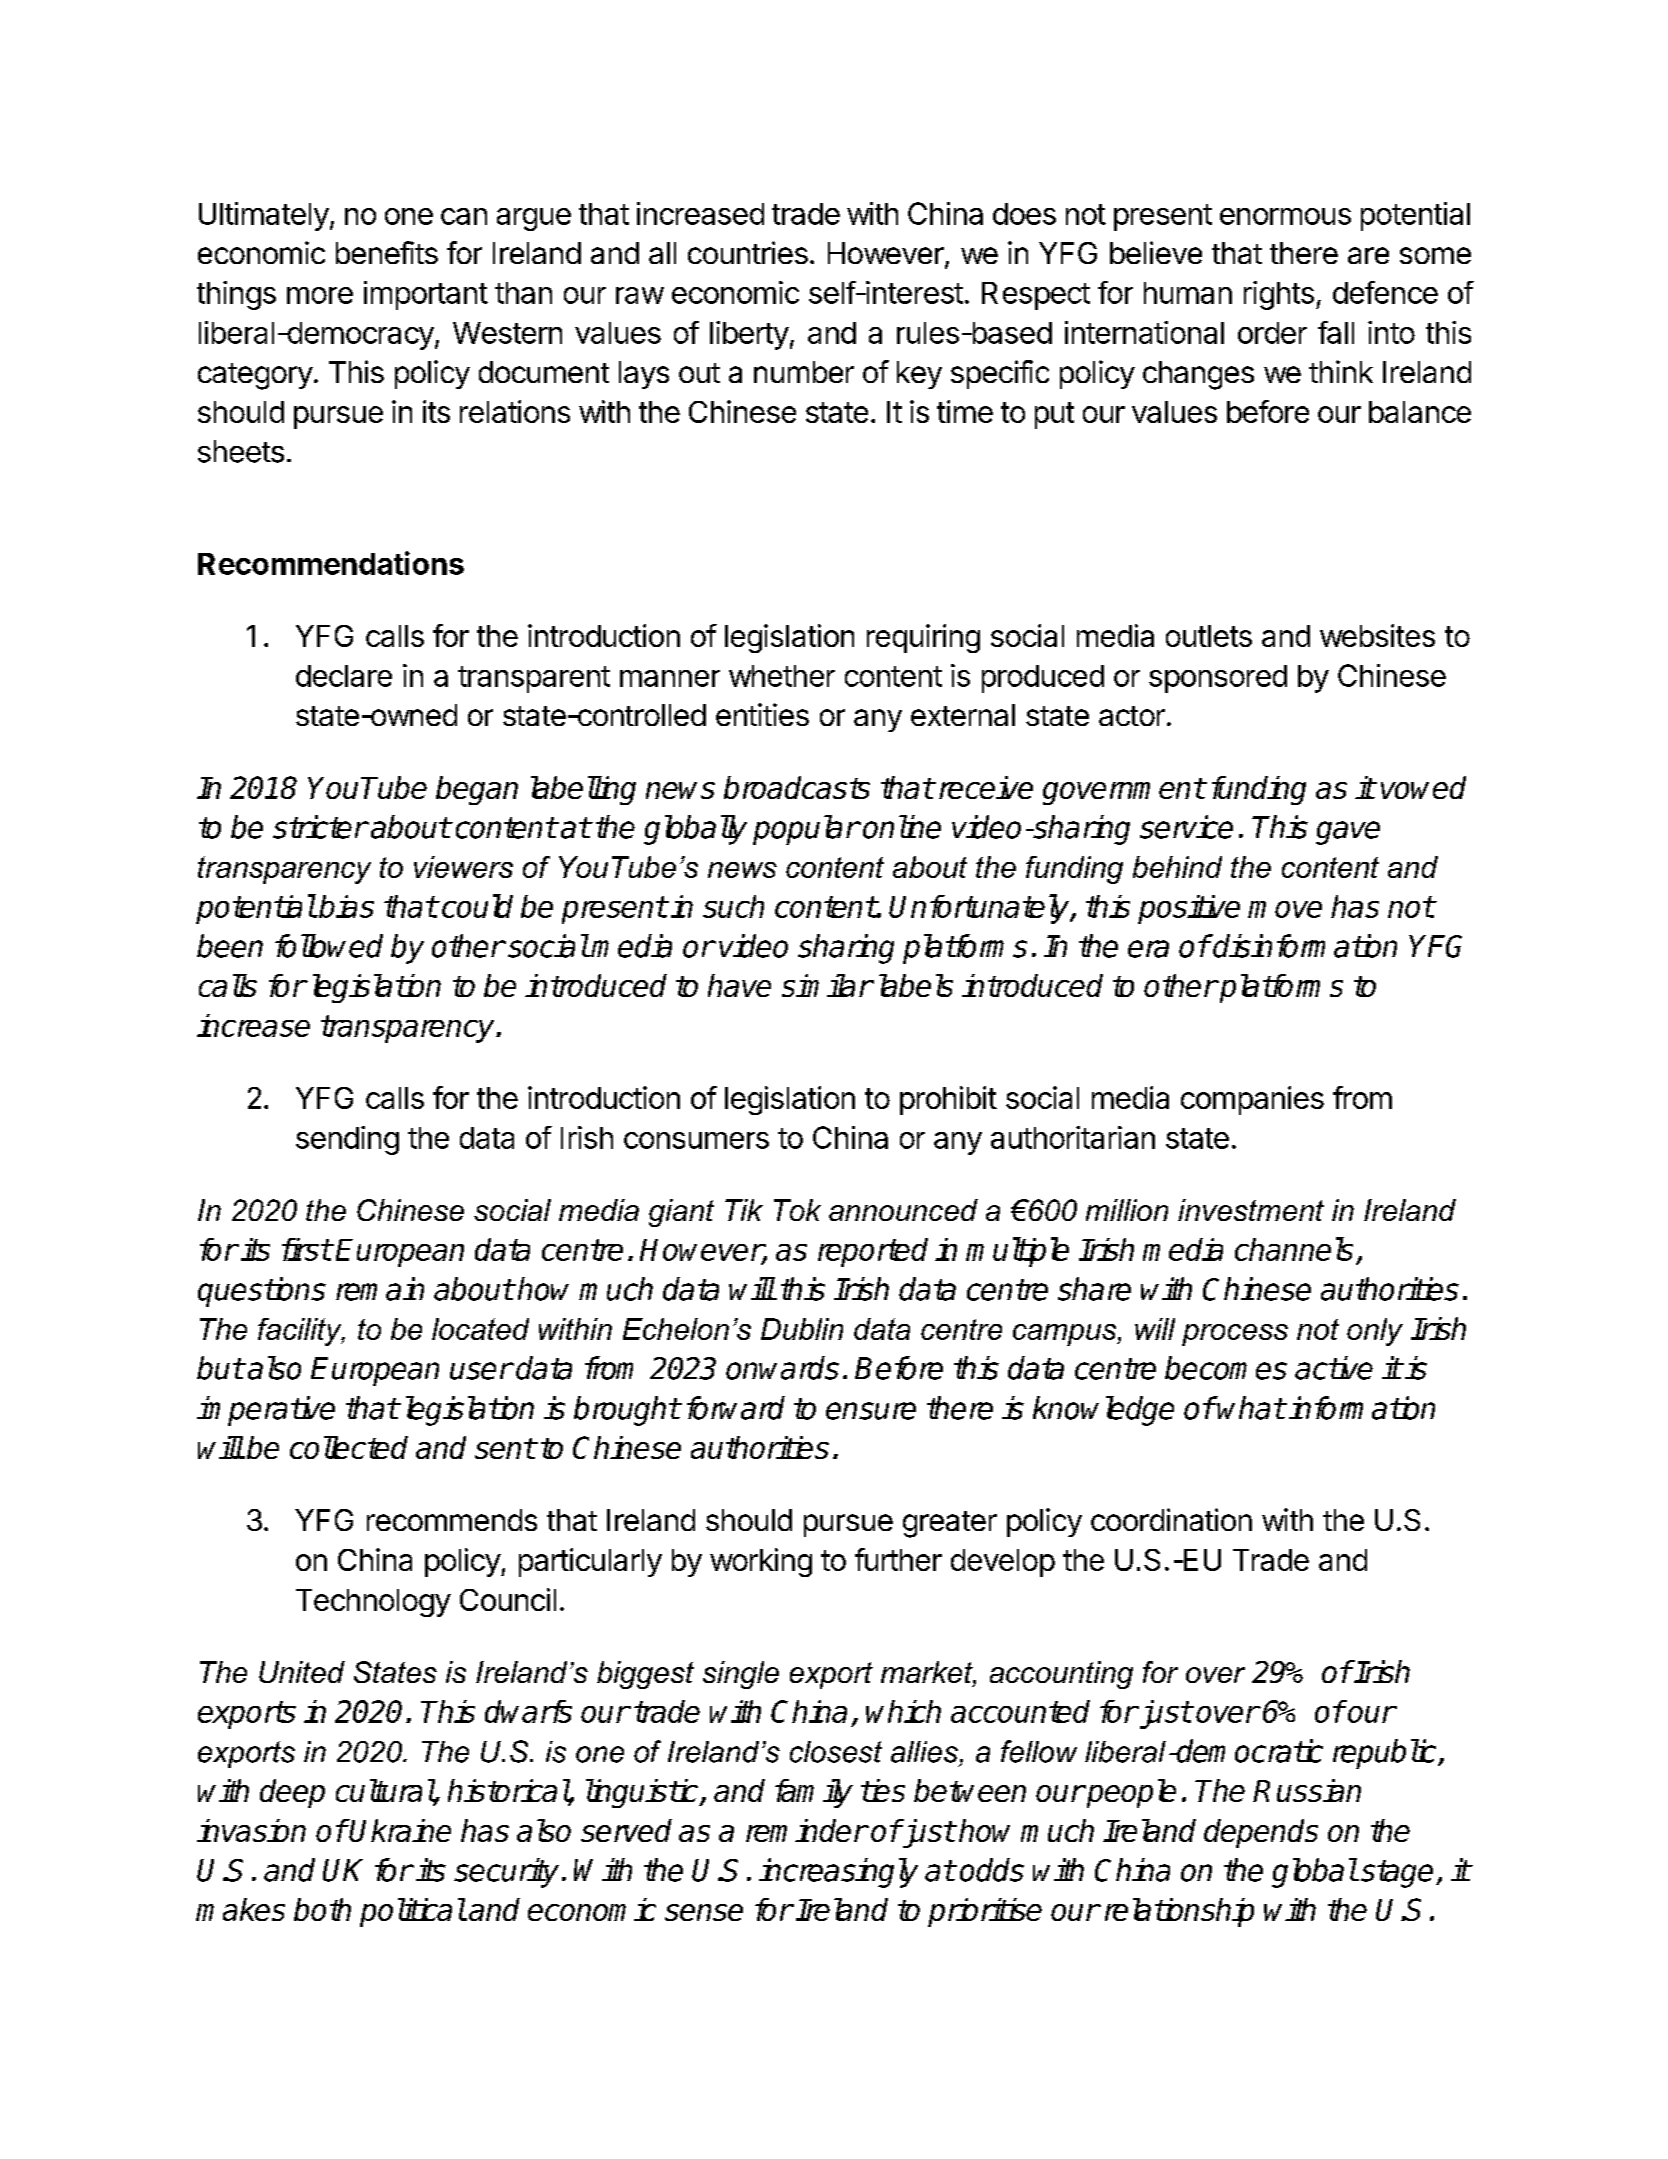 The width and height of the screenshot is (1668, 2159). Describe the element at coordinates (838, 1873) in the screenshot. I see `increasingly` at that location.
